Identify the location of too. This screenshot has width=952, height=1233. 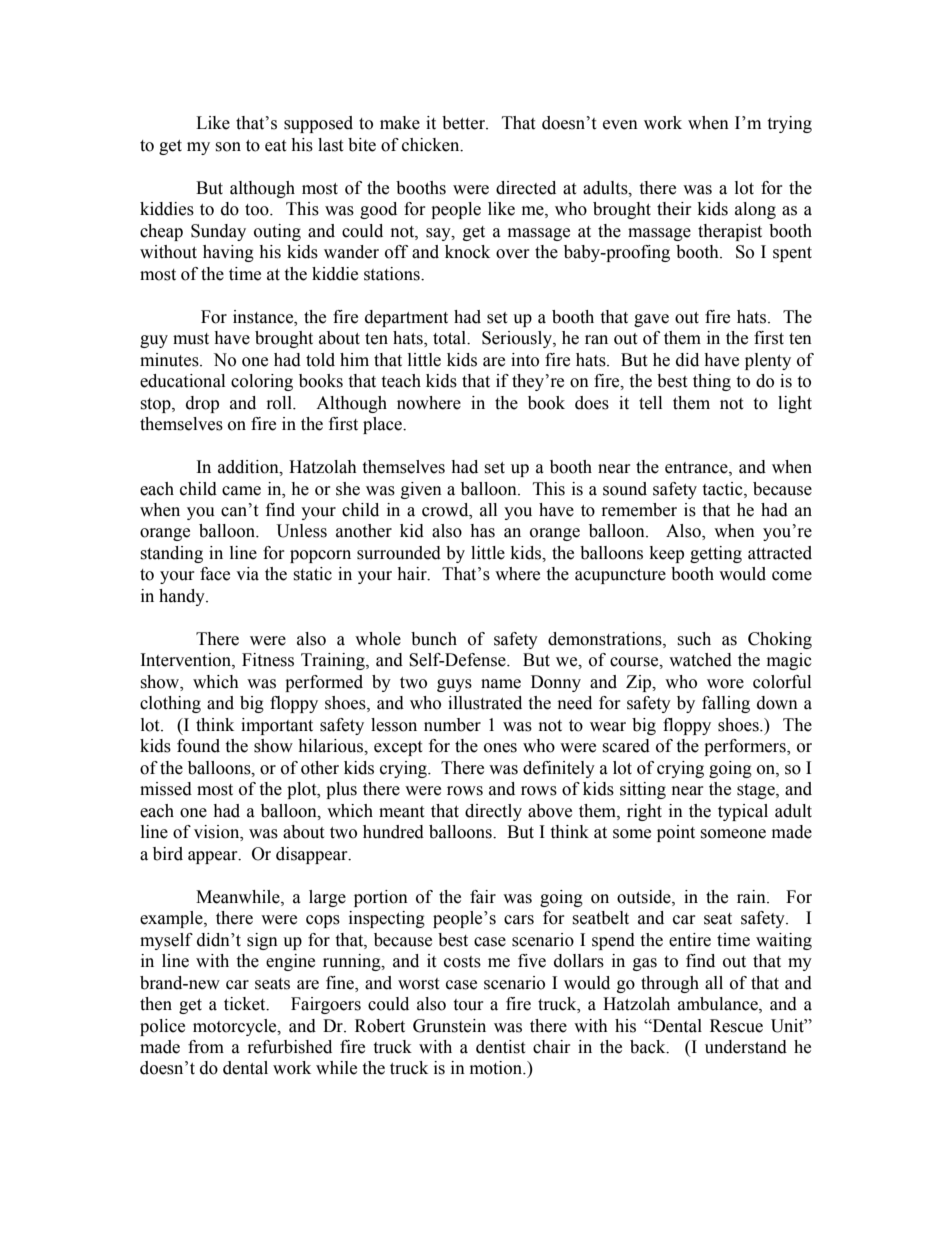
(258, 210).
